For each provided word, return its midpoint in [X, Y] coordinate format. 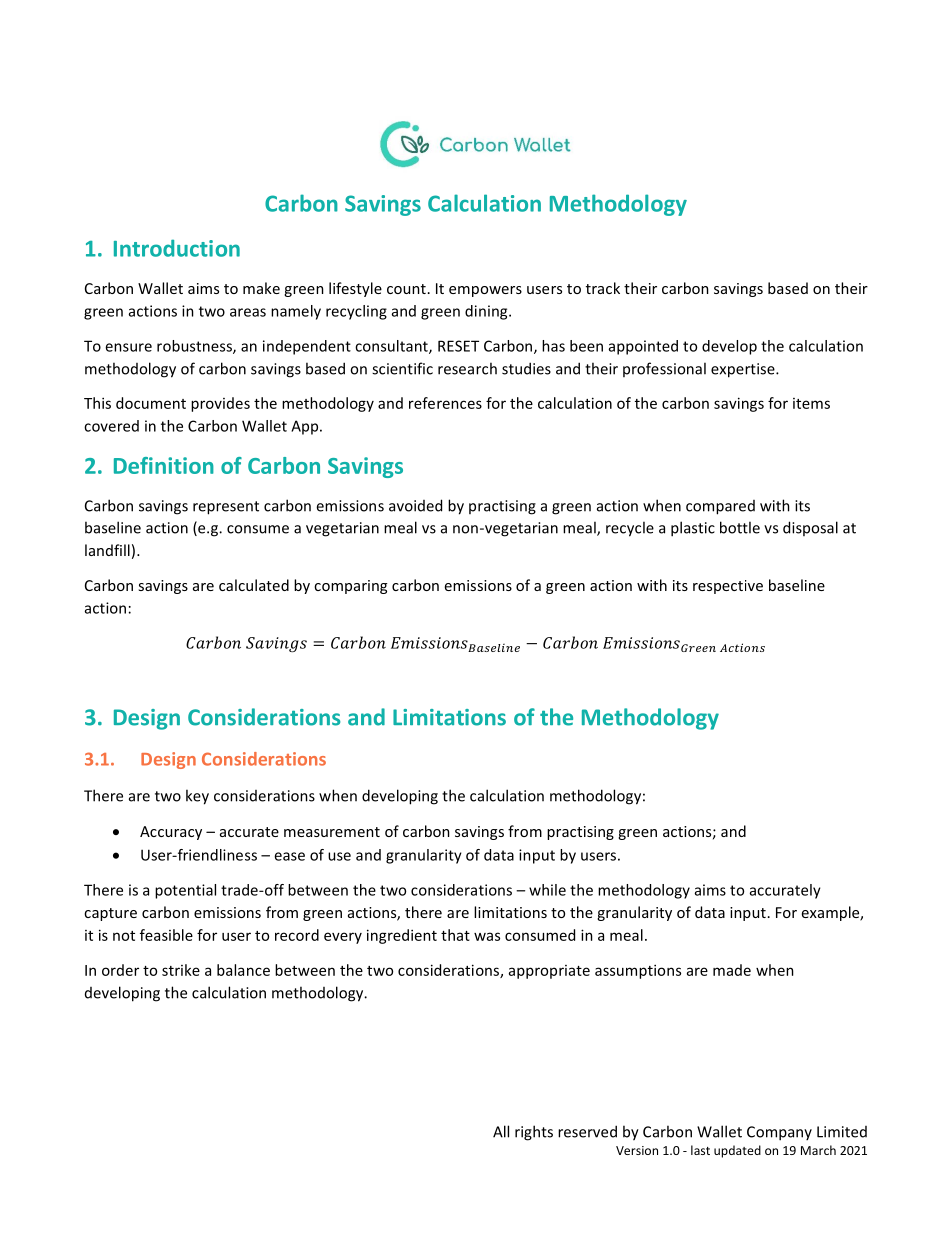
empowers [485, 291]
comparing [350, 587]
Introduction [177, 248]
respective [728, 587]
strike [181, 970]
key [197, 797]
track [603, 288]
